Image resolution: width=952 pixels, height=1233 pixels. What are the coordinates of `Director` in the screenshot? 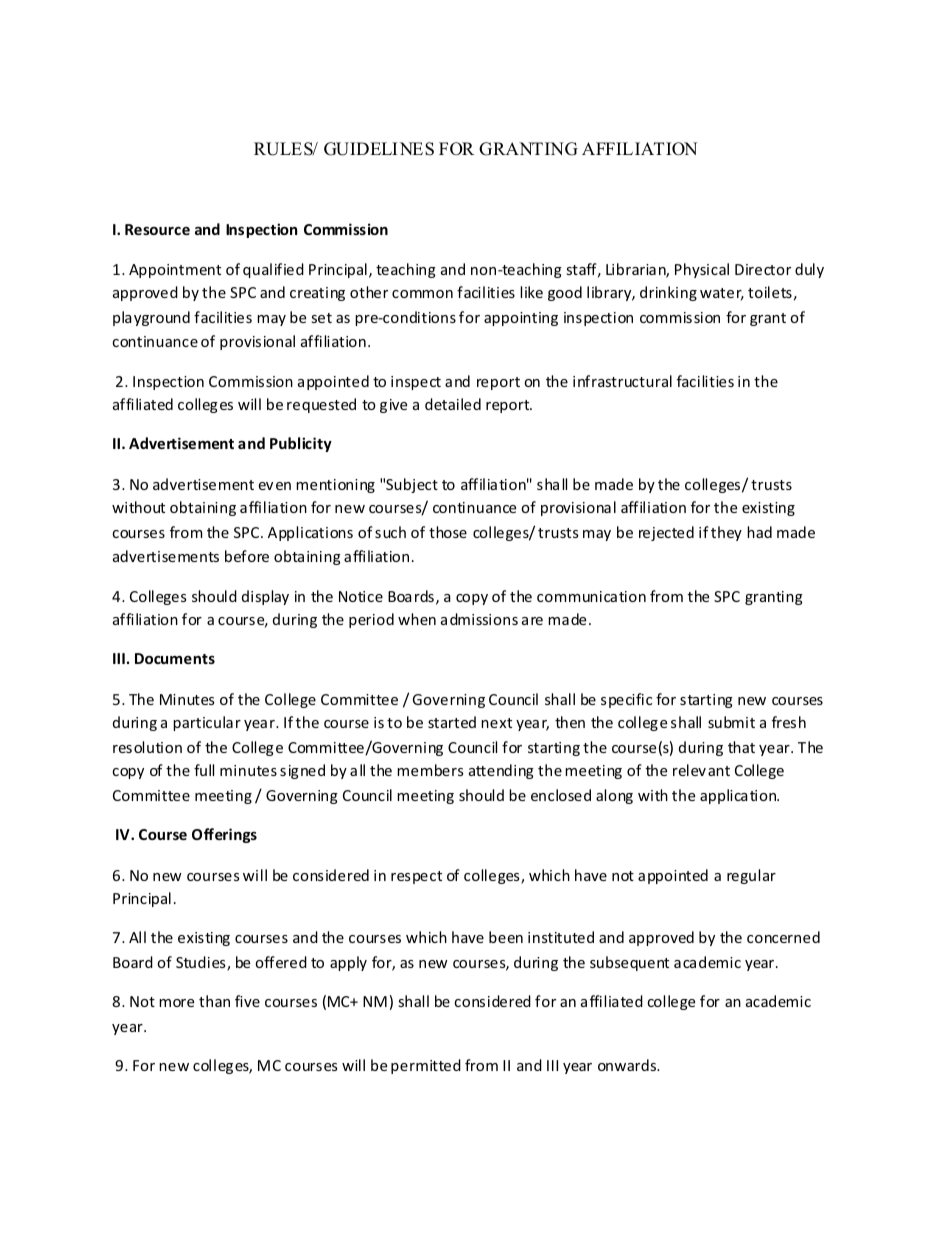 It's located at (763, 269).
